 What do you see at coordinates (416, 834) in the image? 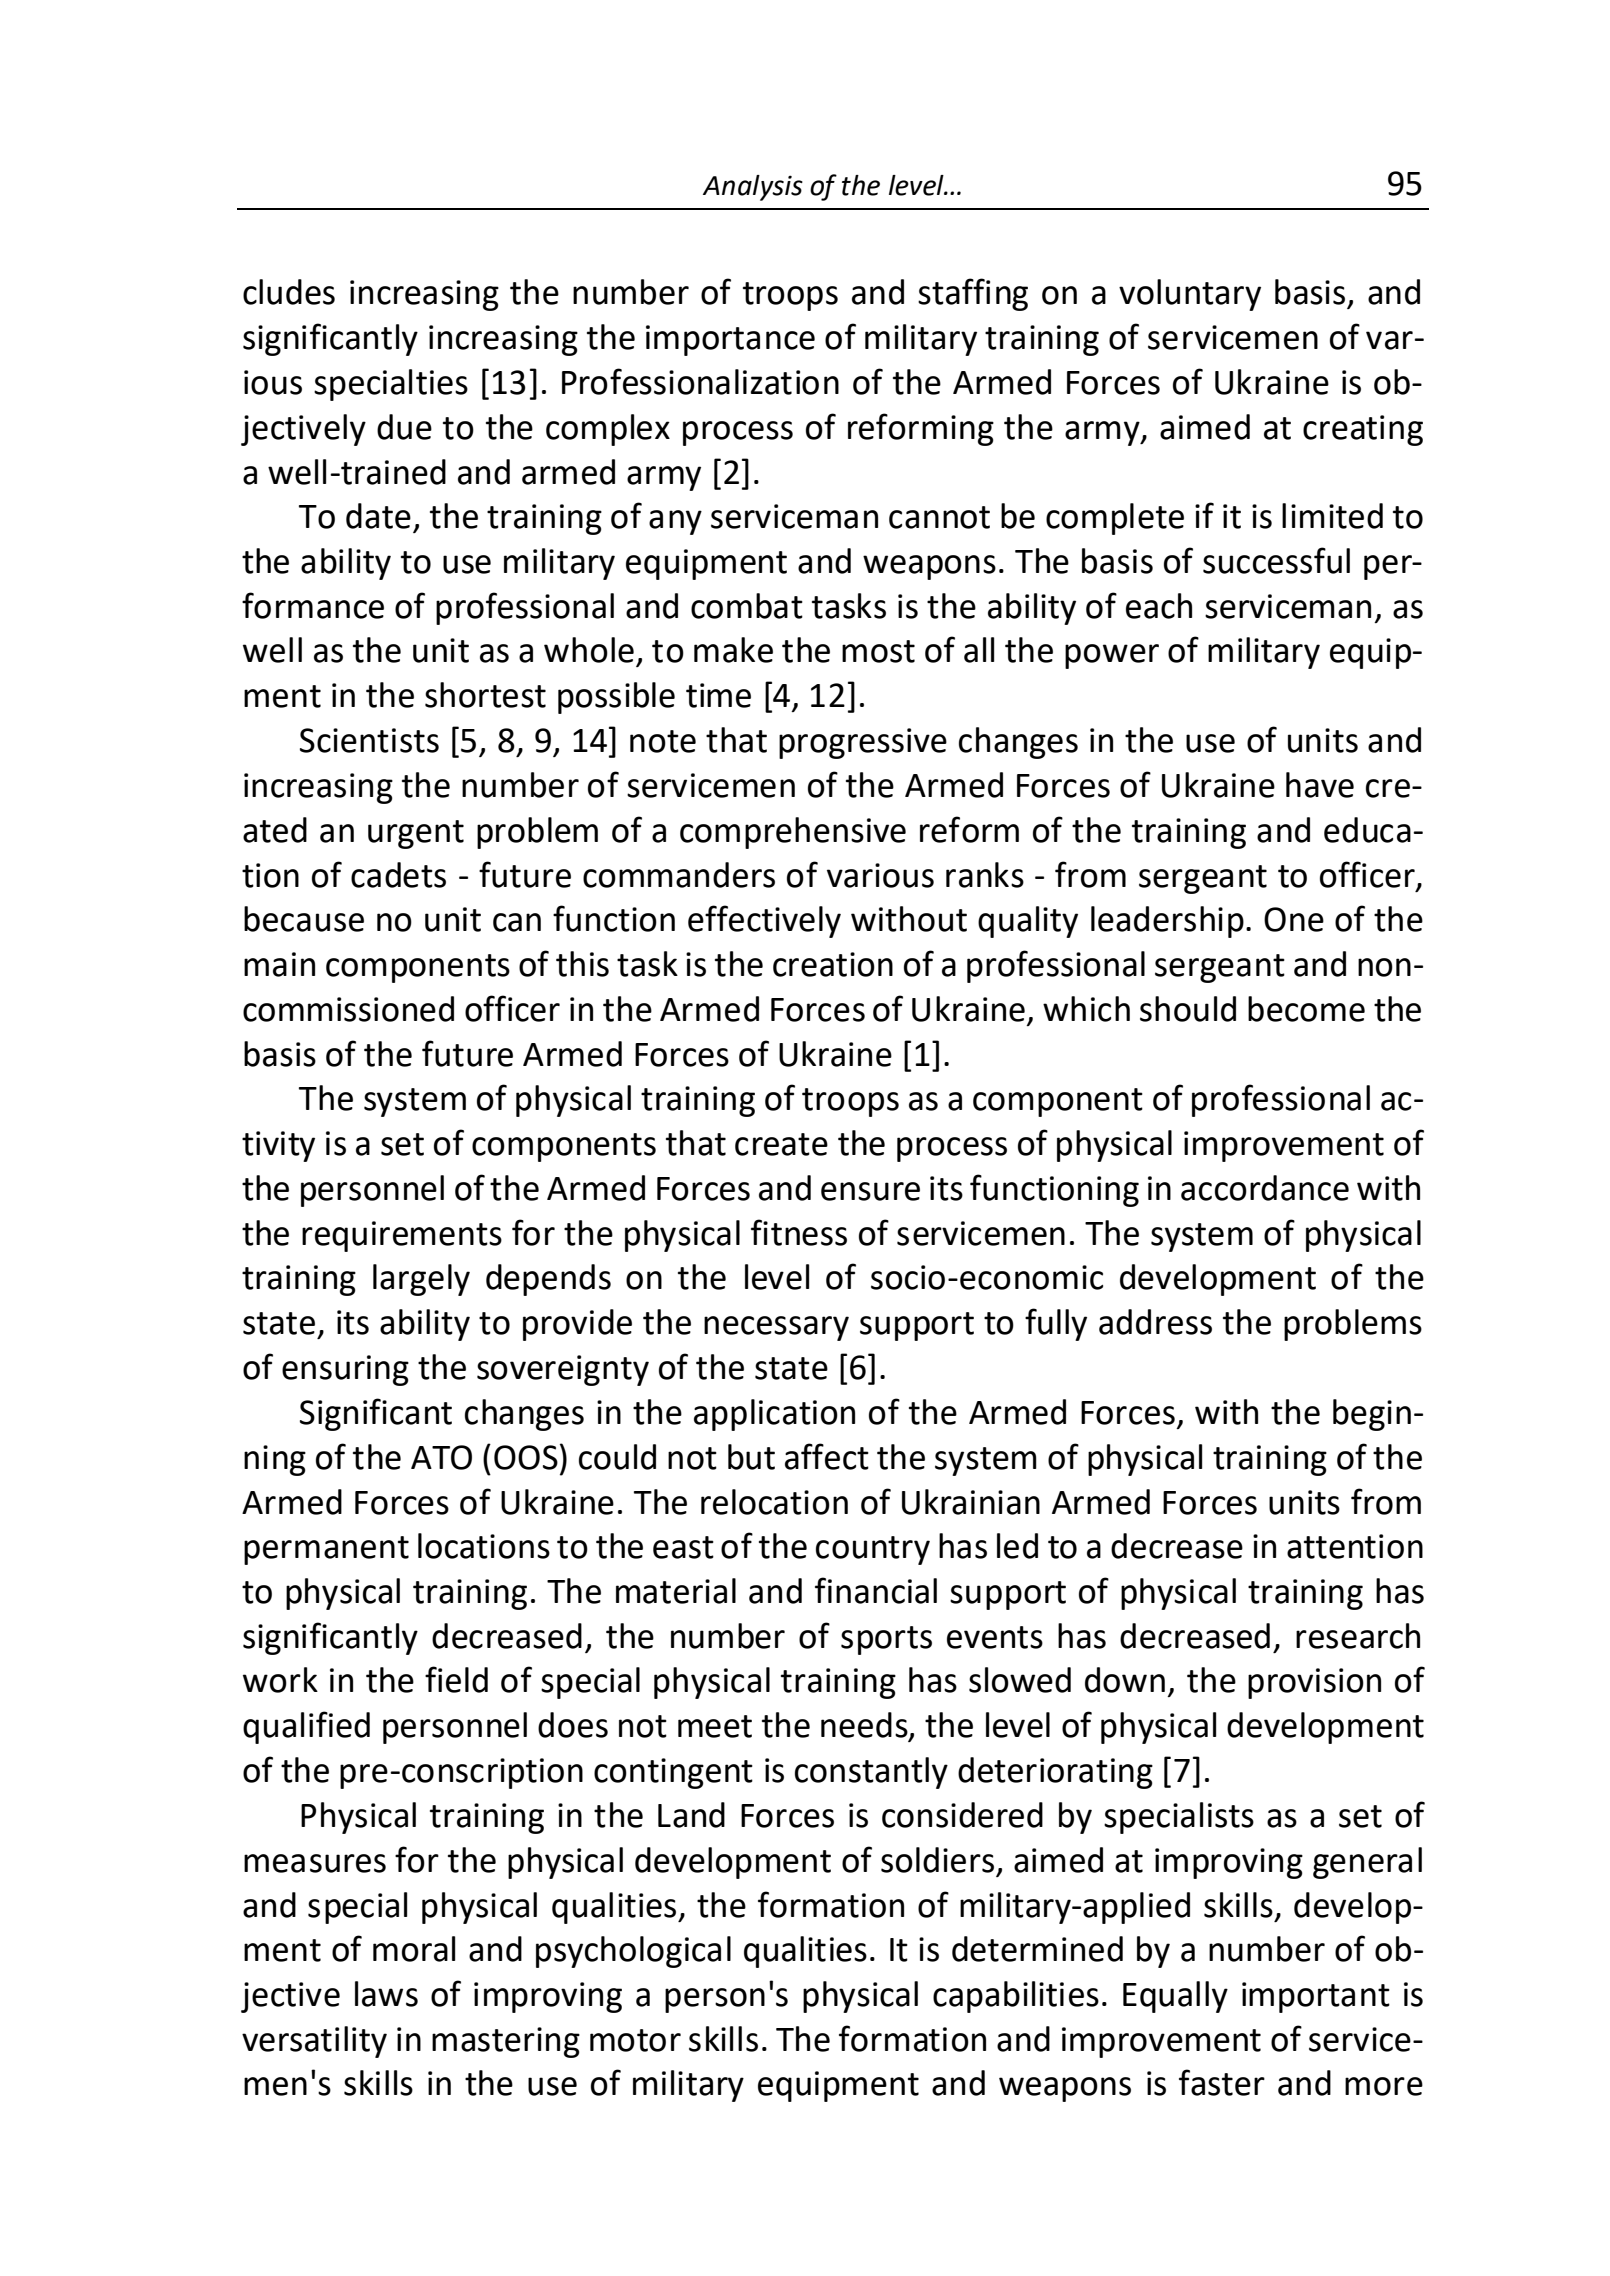
I see `urgent` at bounding box center [416, 834].
